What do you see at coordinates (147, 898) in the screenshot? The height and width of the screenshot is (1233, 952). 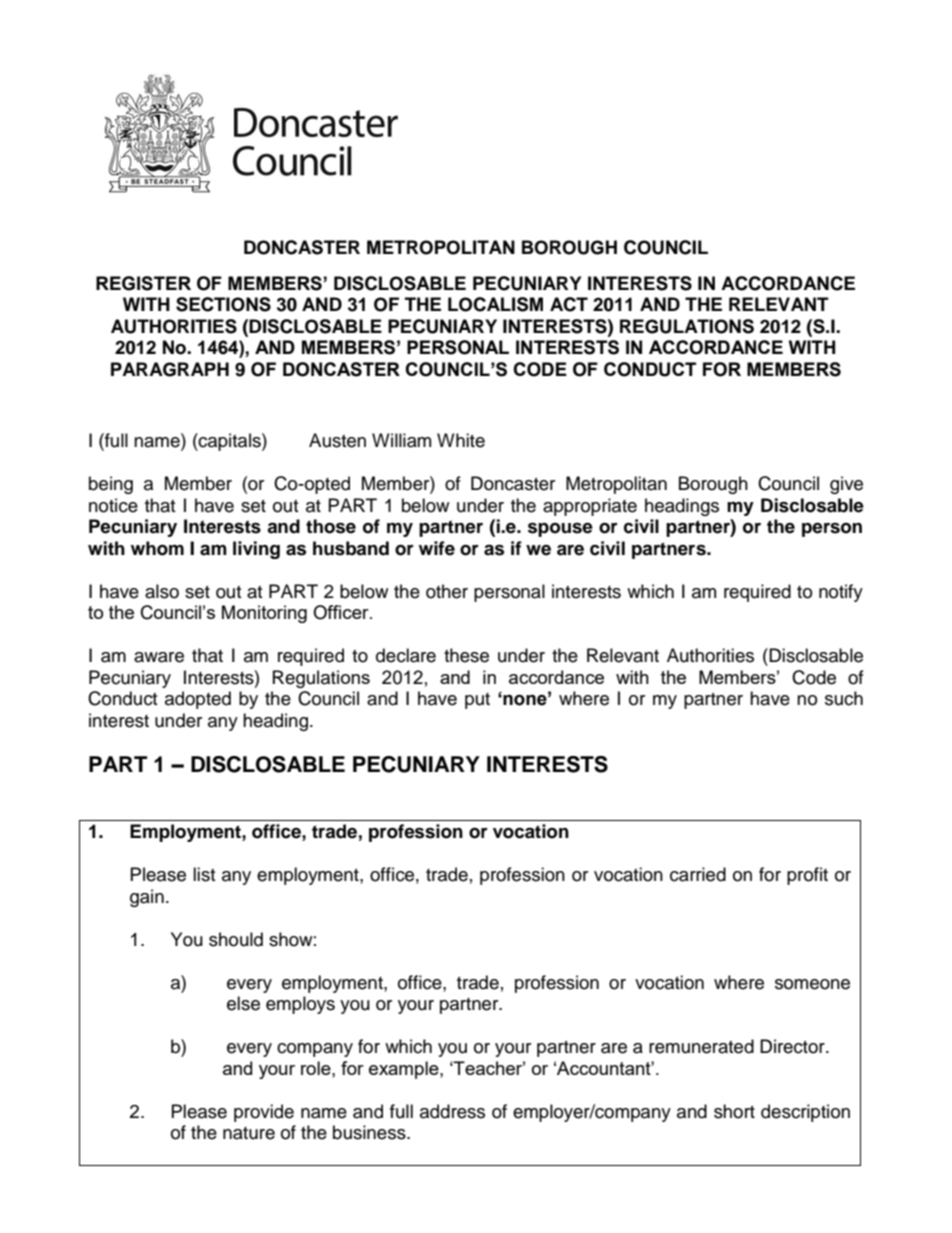 I see `gain` at bounding box center [147, 898].
